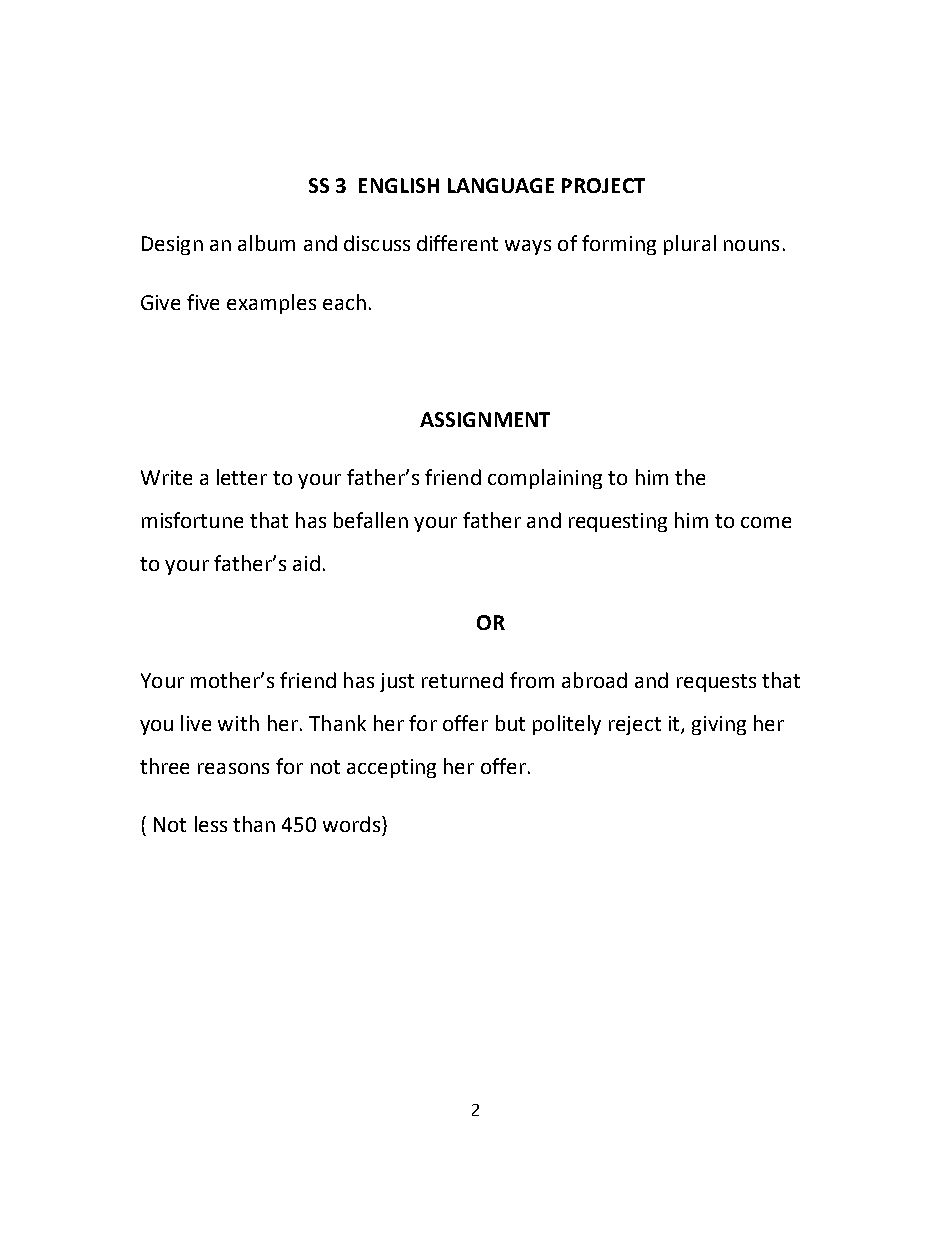 Image resolution: width=952 pixels, height=1233 pixels. What do you see at coordinates (716, 683) in the document?
I see `requests` at bounding box center [716, 683].
